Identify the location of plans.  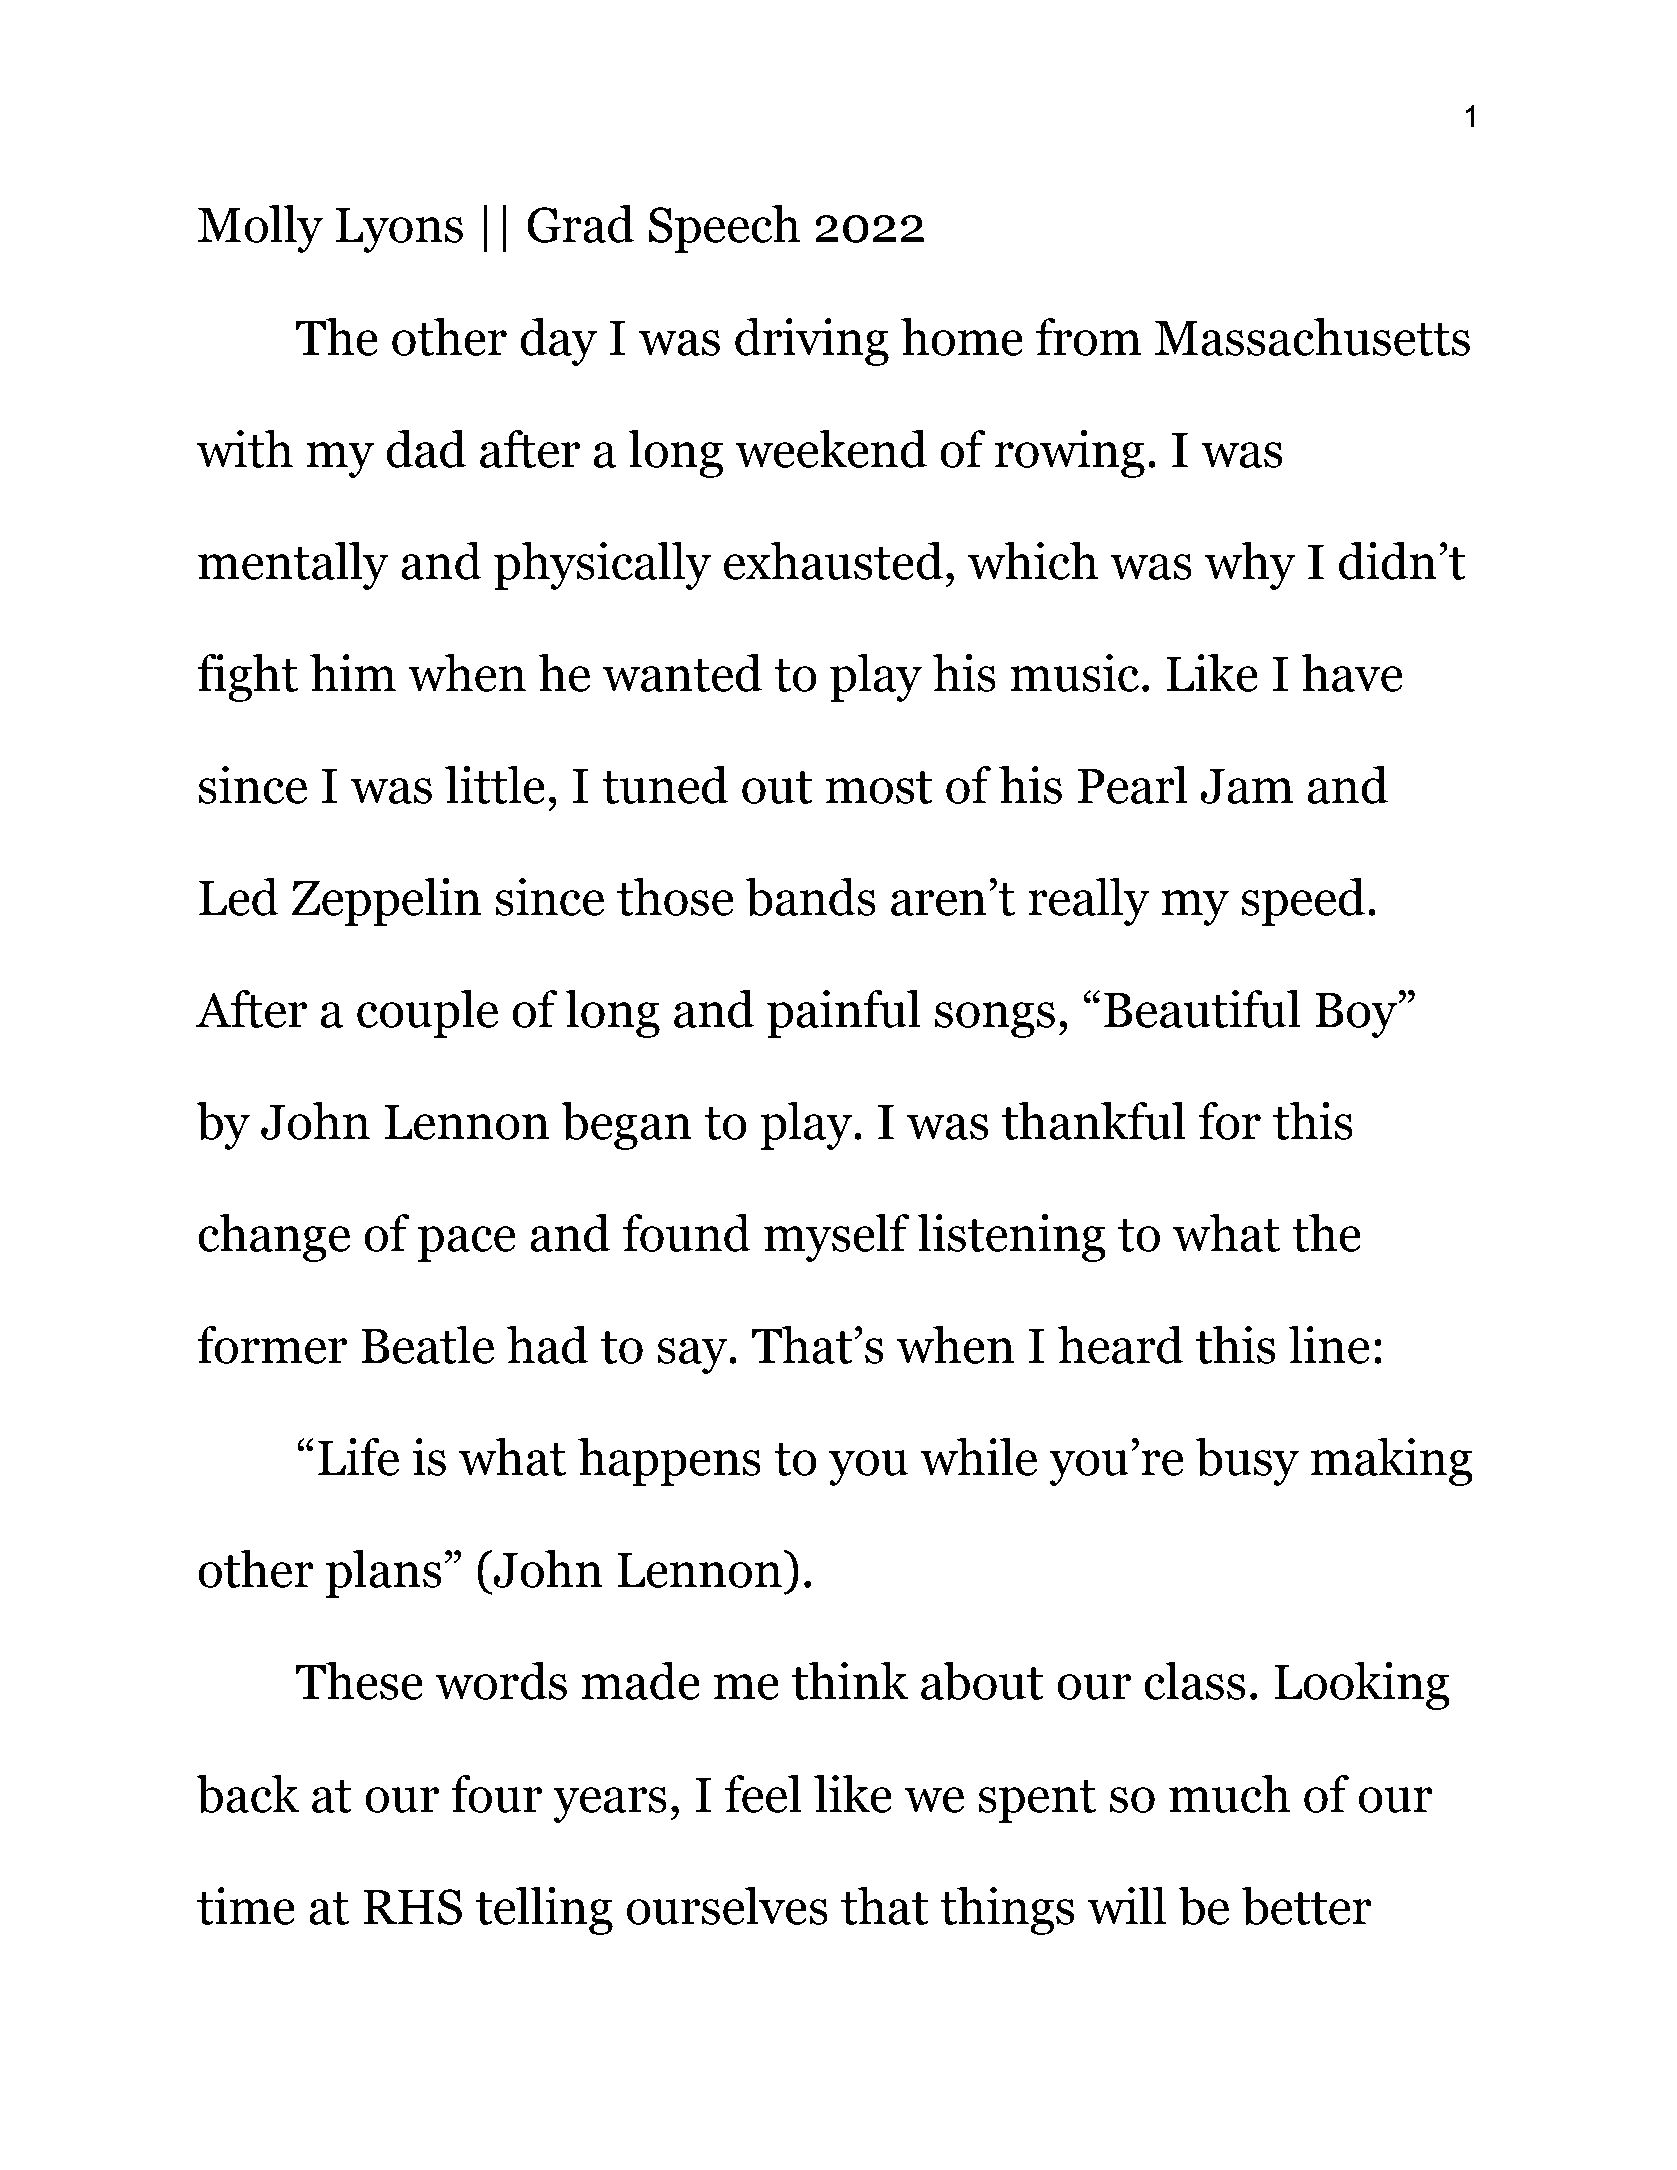
(384, 1574).
